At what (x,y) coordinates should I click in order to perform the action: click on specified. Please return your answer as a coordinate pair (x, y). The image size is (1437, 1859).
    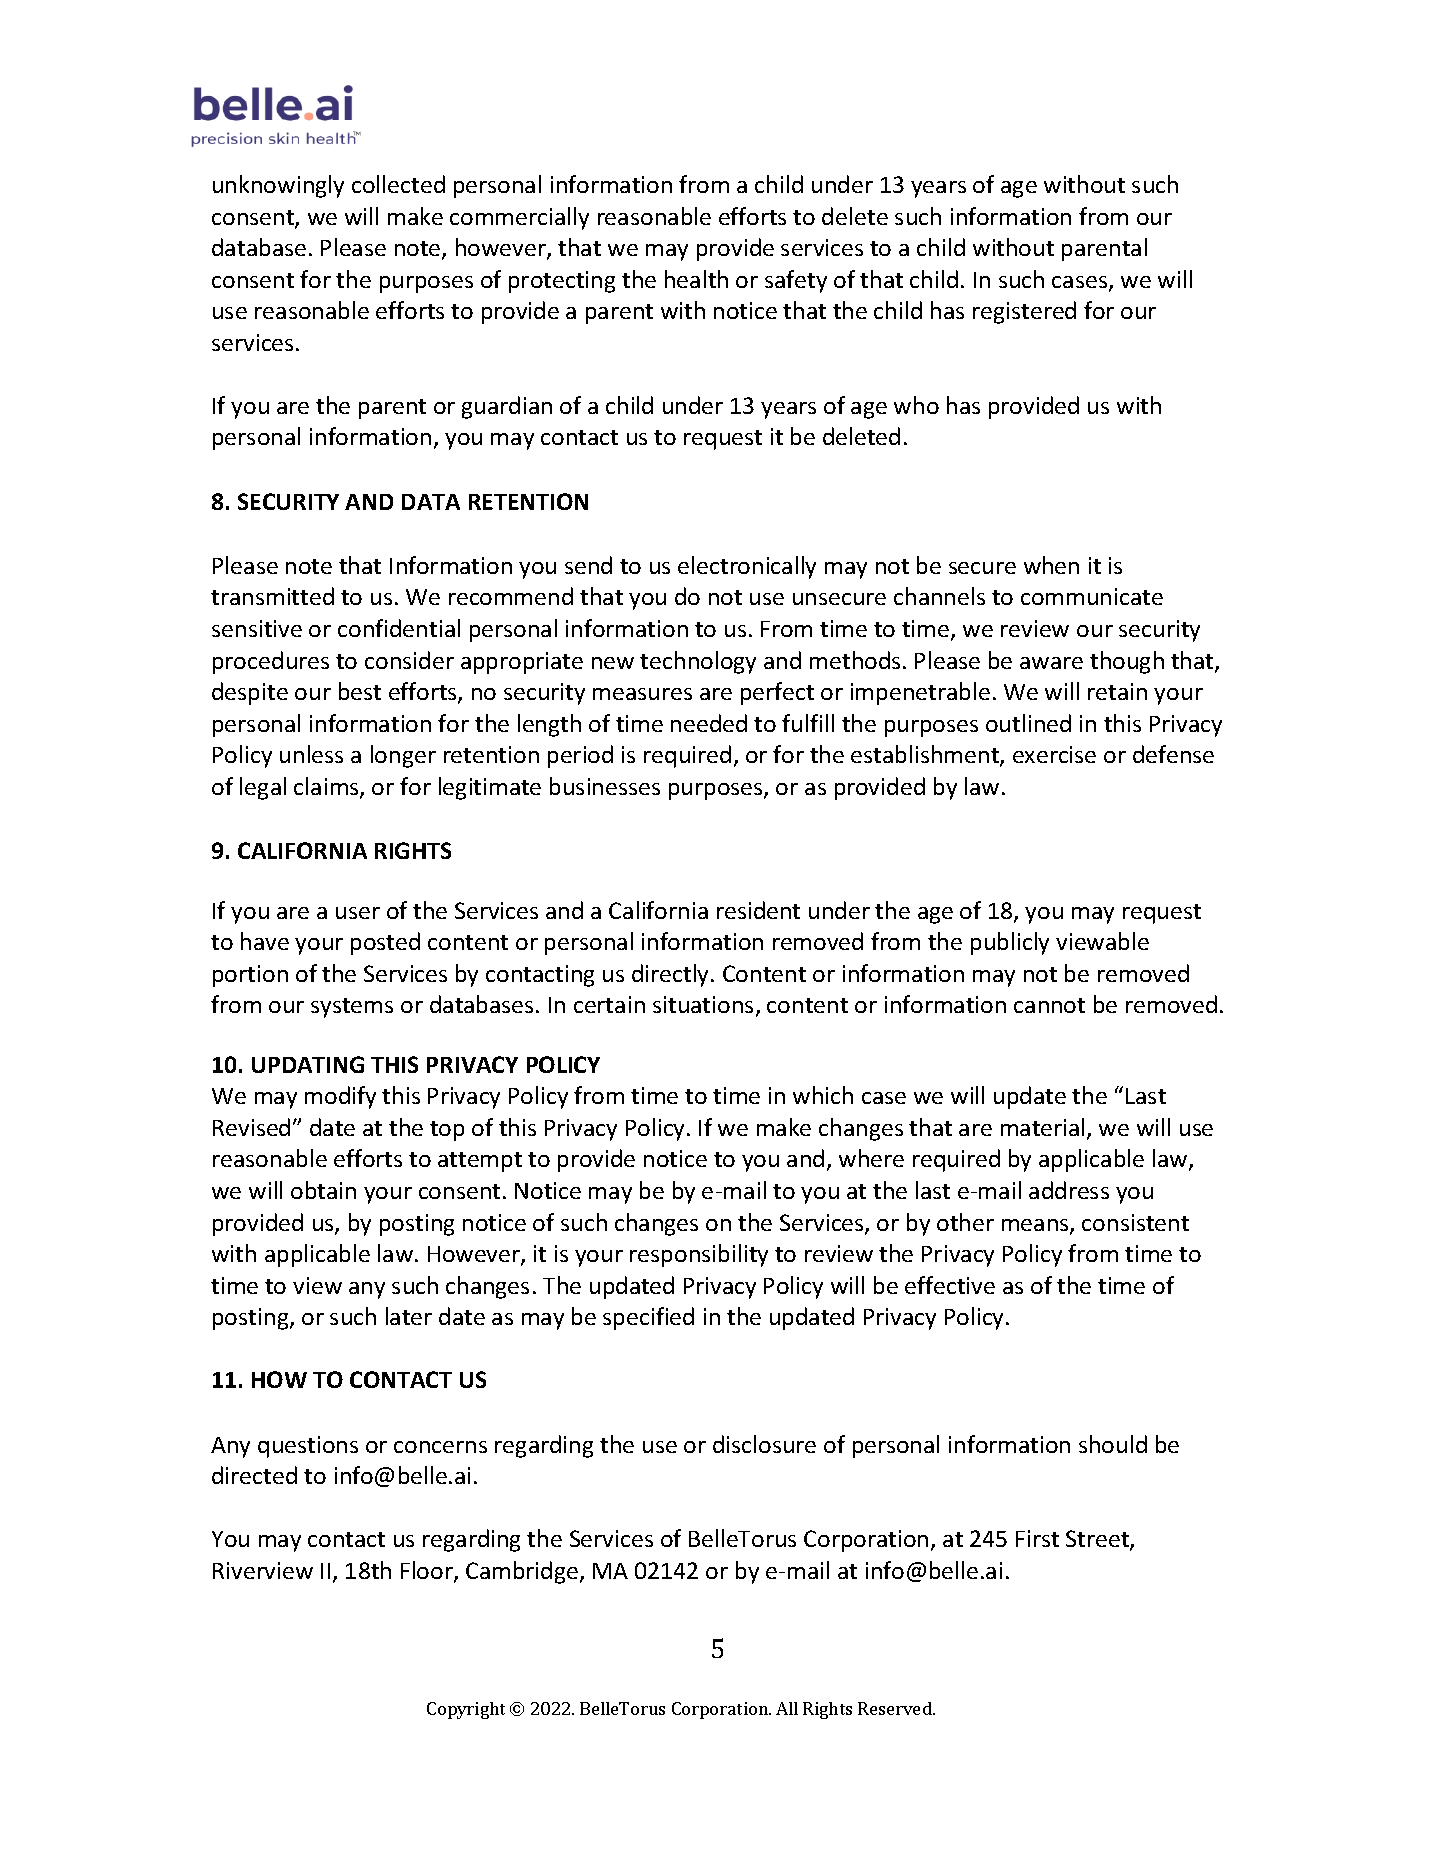
    Looking at the image, I should click on (648, 1318).
